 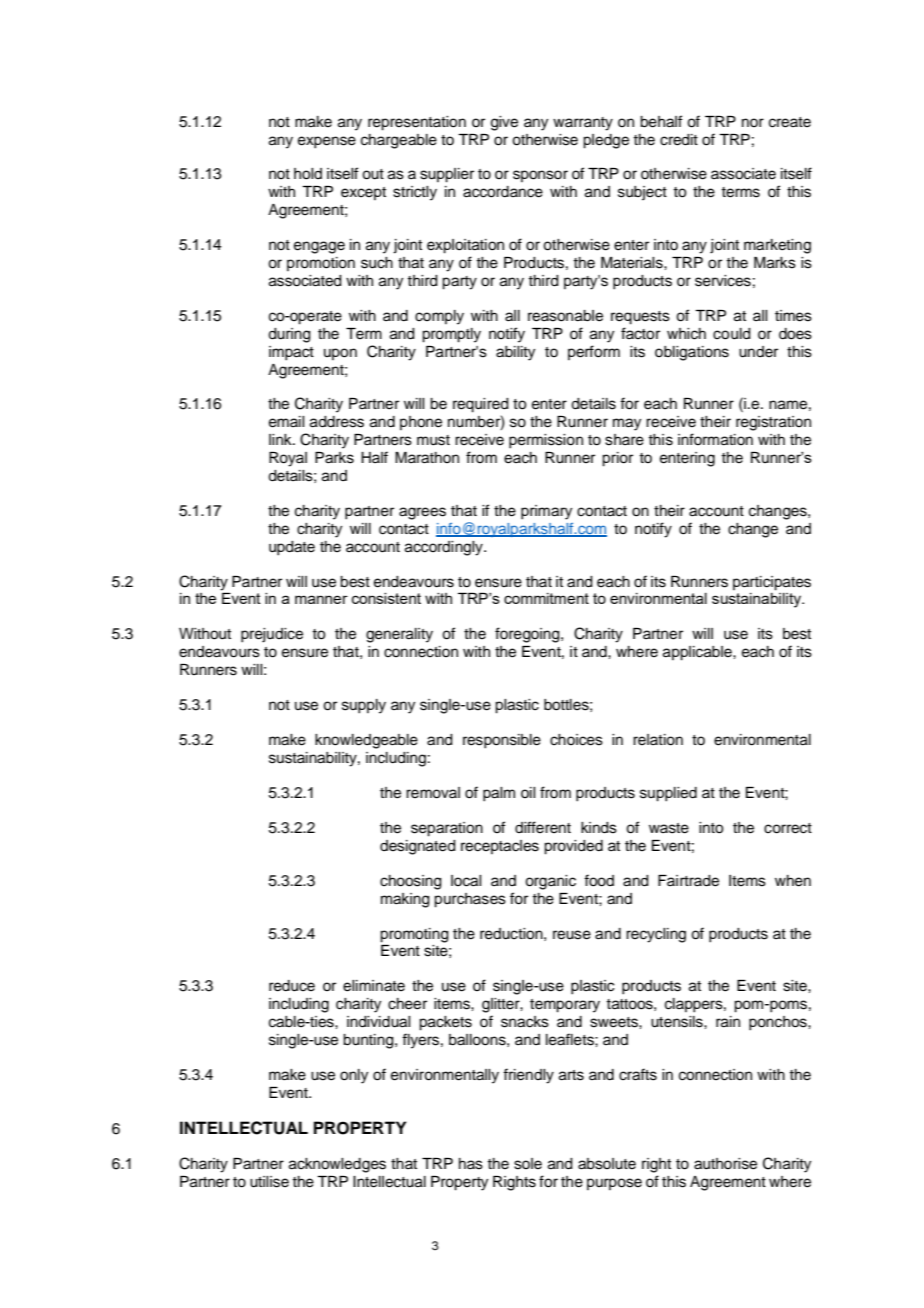 What do you see at coordinates (546, 598) in the screenshot?
I see `commitment` at bounding box center [546, 598].
